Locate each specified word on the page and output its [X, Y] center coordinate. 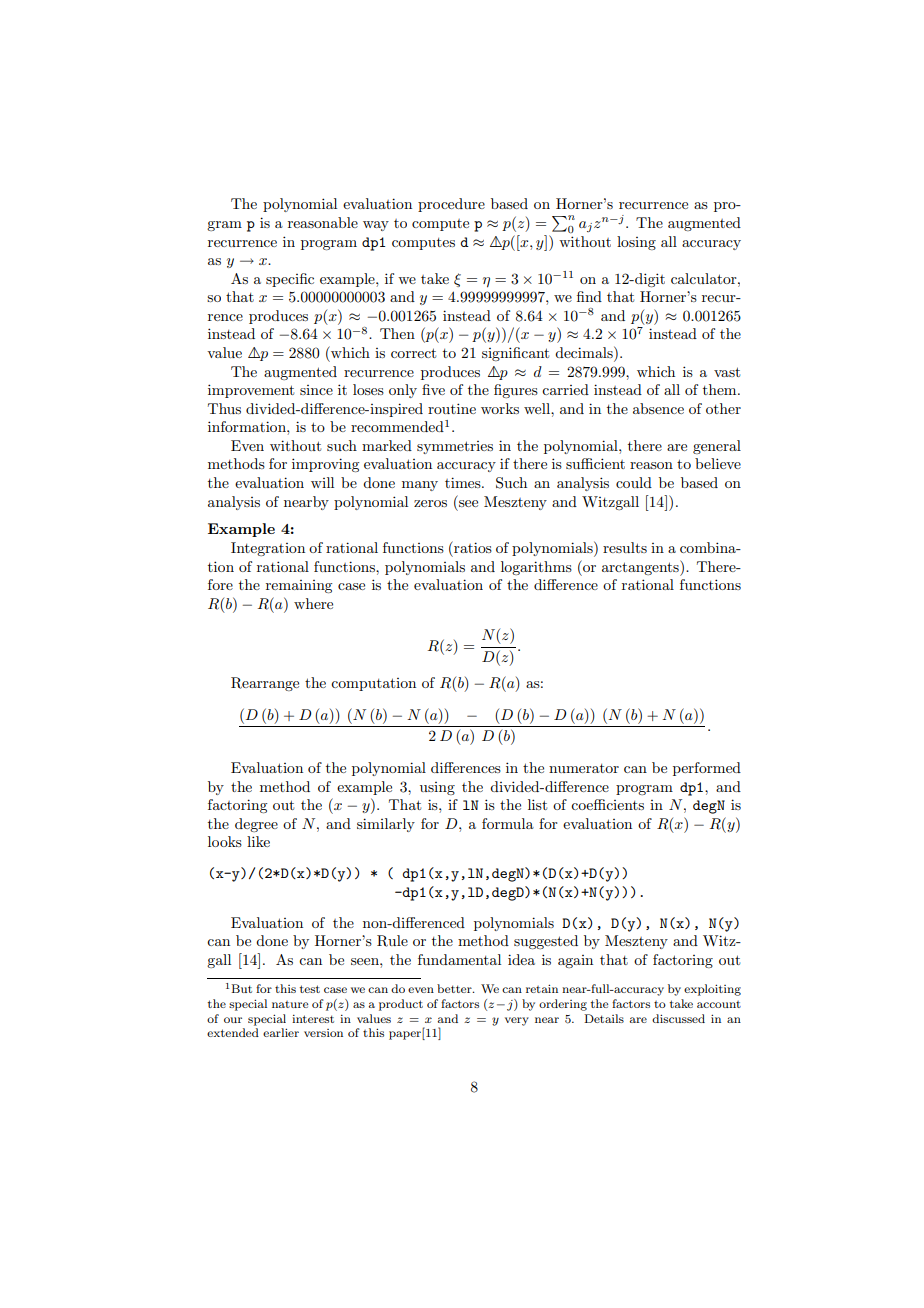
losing [636, 243]
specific [290, 280]
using [437, 788]
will [322, 482]
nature [290, 1004]
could [634, 482]
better [455, 988]
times [464, 482]
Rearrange [265, 684]
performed [707, 769]
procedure [451, 205]
